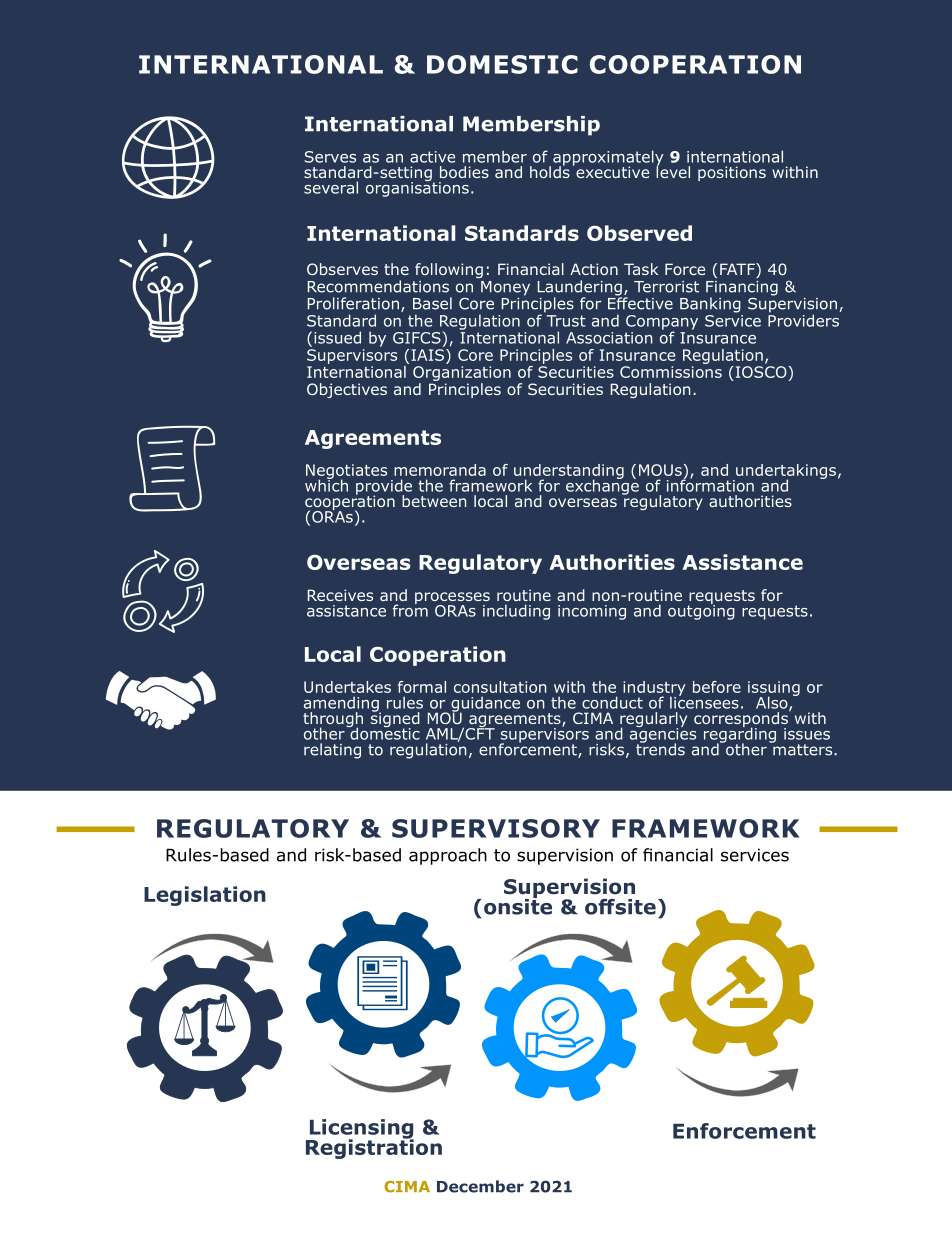  Describe the element at coordinates (717, 687) in the screenshot. I see `before` at that location.
